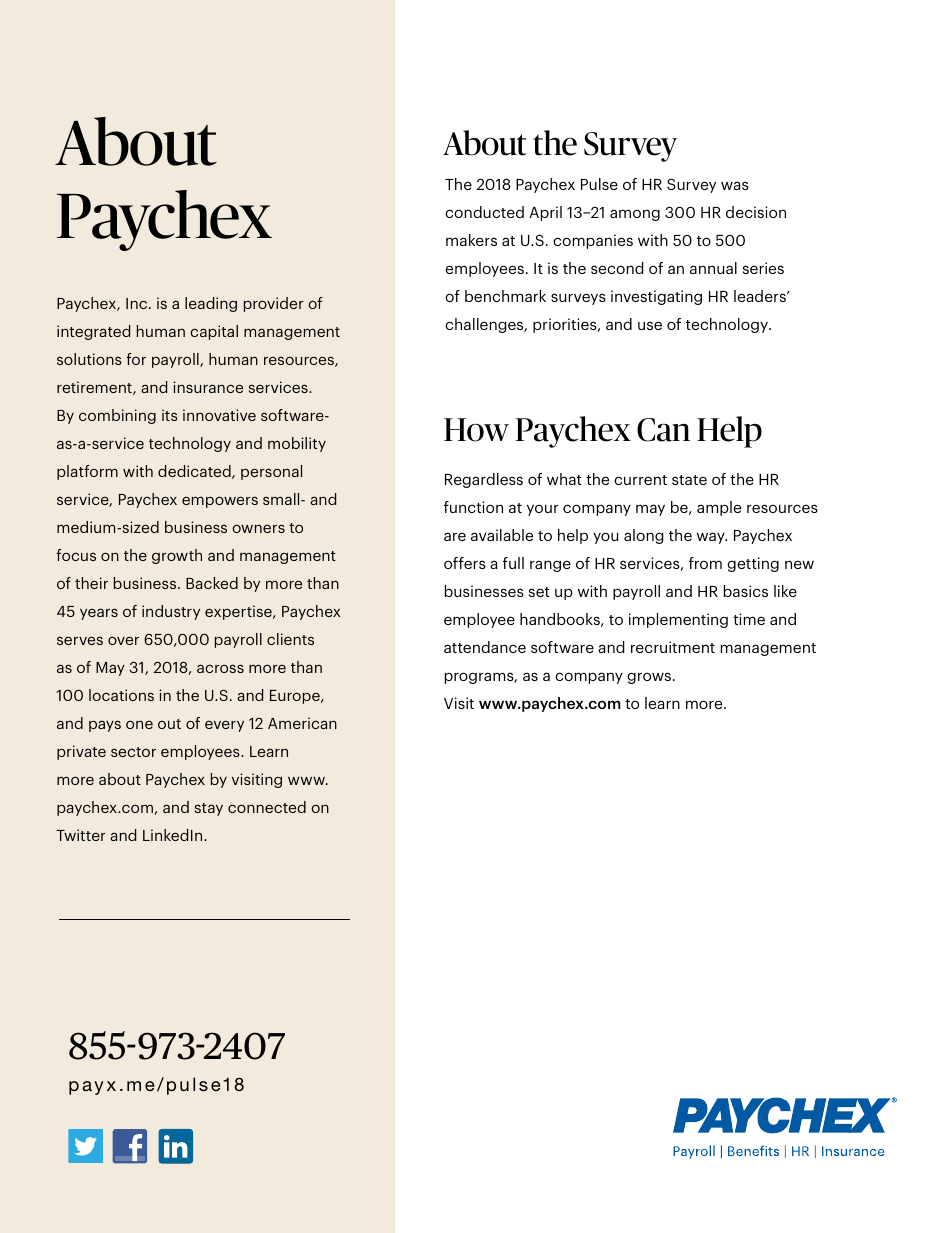 This document has height=1233, width=952. Describe the element at coordinates (484, 212) in the document. I see `conducted` at that location.
